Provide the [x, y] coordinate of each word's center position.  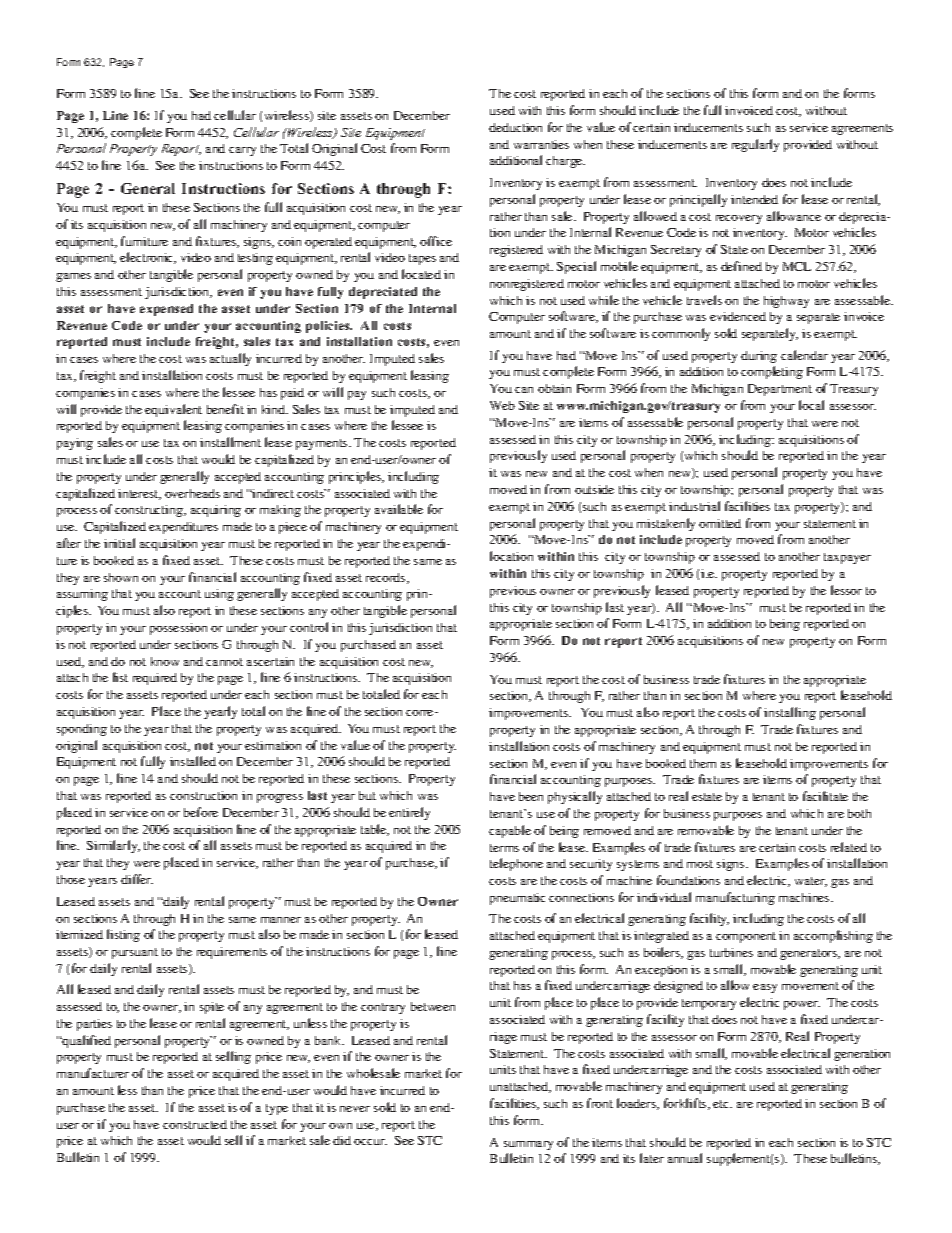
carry [242, 151]
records [387, 578]
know [165, 661]
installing [790, 713]
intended [754, 199]
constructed [195, 1124]
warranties [541, 144]
